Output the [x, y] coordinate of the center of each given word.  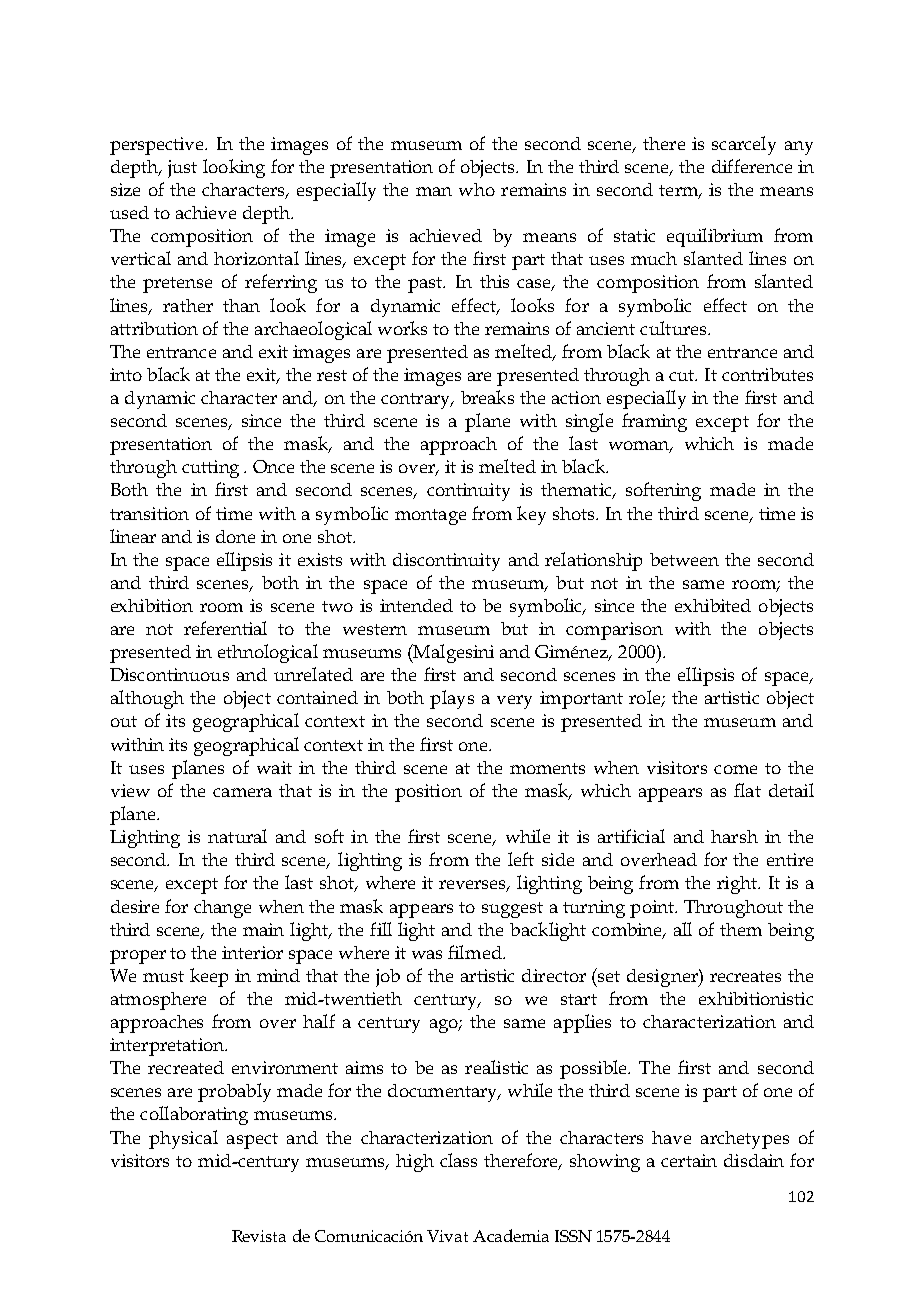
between [684, 559]
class [458, 1160]
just [182, 169]
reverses [474, 886]
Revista [259, 1236]
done [235, 536]
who [477, 189]
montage [430, 517]
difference [752, 166]
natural [237, 836]
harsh [734, 836]
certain [689, 1160]
